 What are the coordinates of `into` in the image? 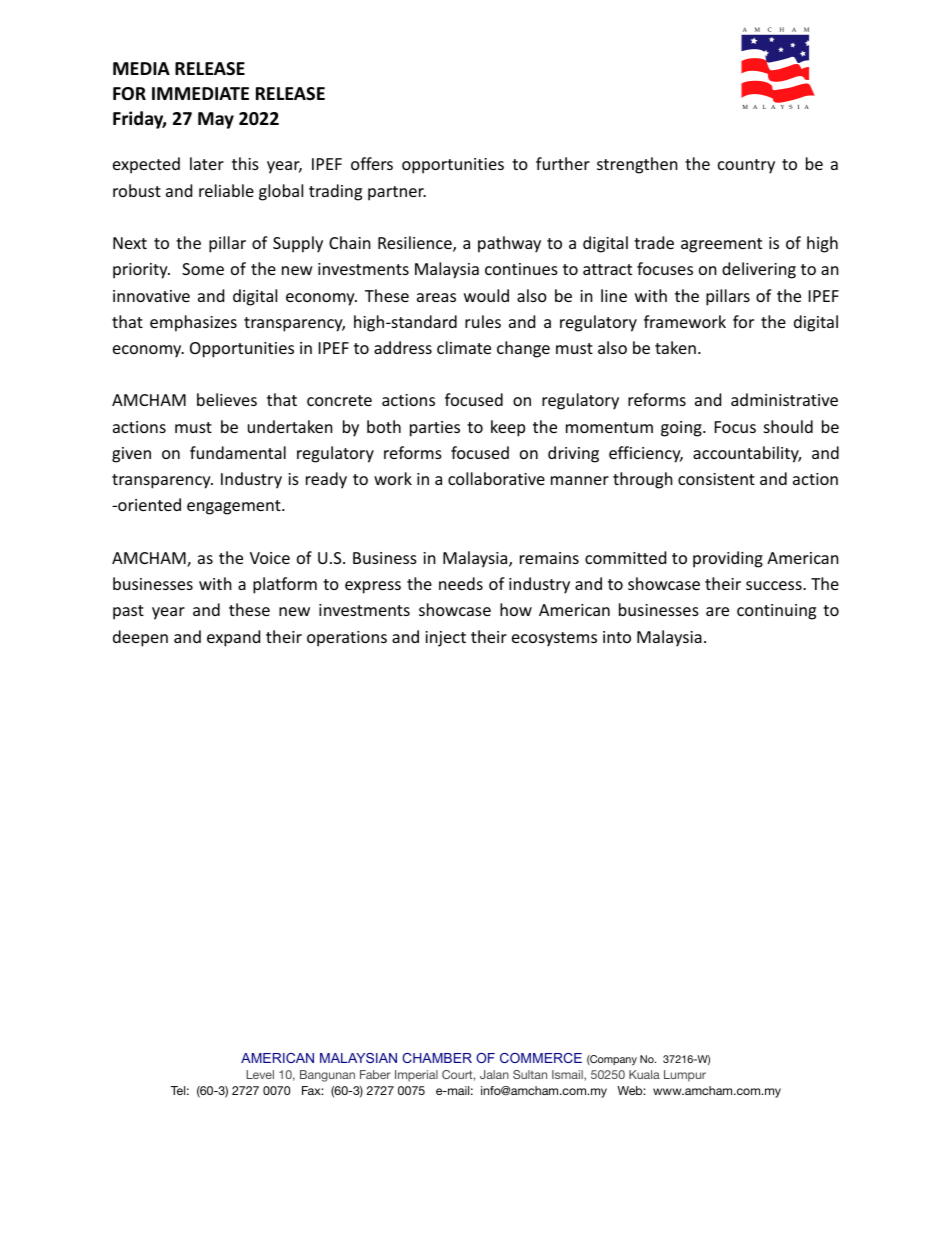 It's located at (617, 637).
